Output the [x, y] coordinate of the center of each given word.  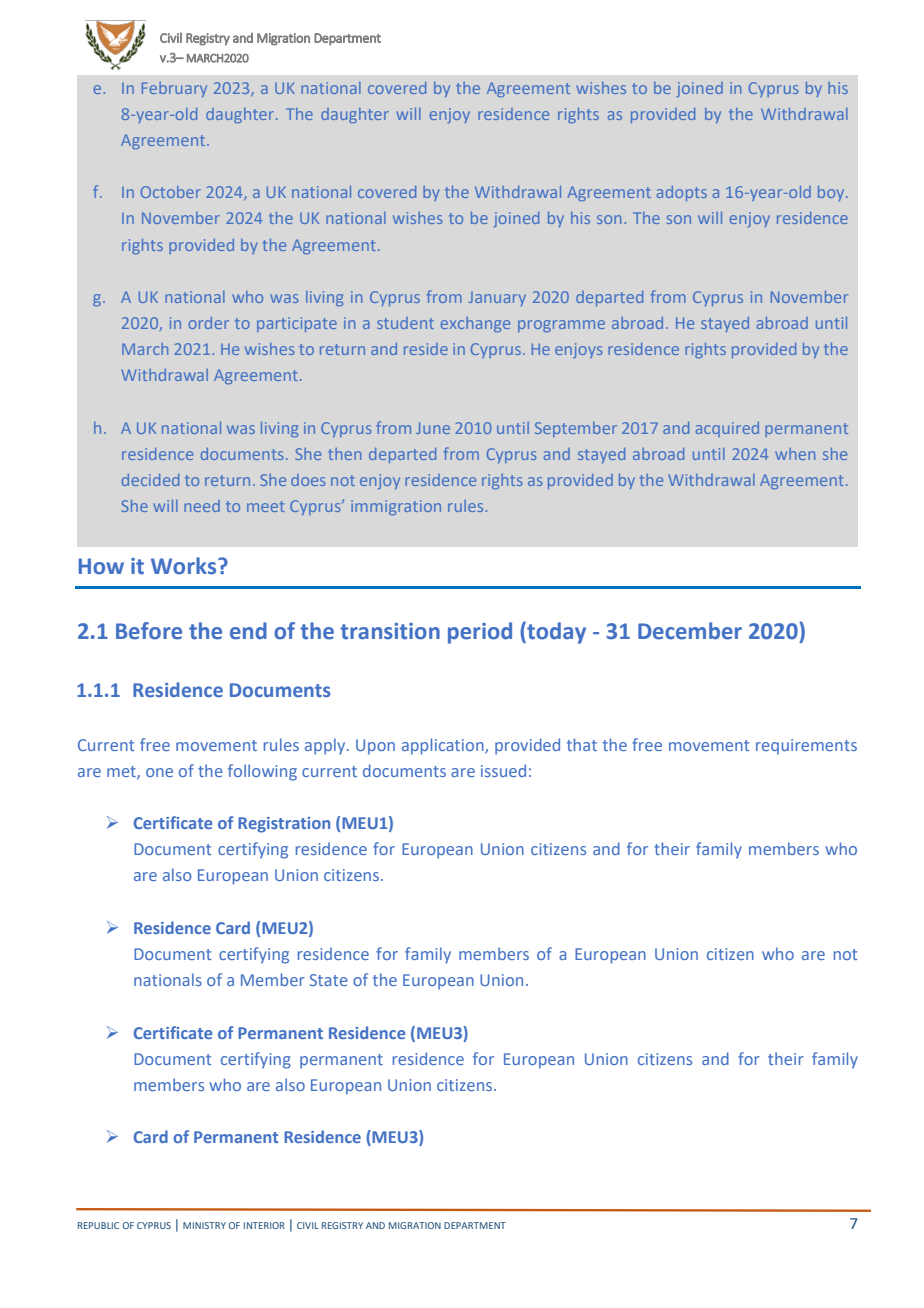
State [329, 980]
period [480, 633]
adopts [682, 193]
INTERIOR [264, 1225]
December [690, 631]
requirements [806, 746]
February [174, 89]
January [497, 299]
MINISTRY [204, 1225]
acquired [727, 429]
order [208, 323]
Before [149, 631]
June [433, 428]
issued [503, 770]
